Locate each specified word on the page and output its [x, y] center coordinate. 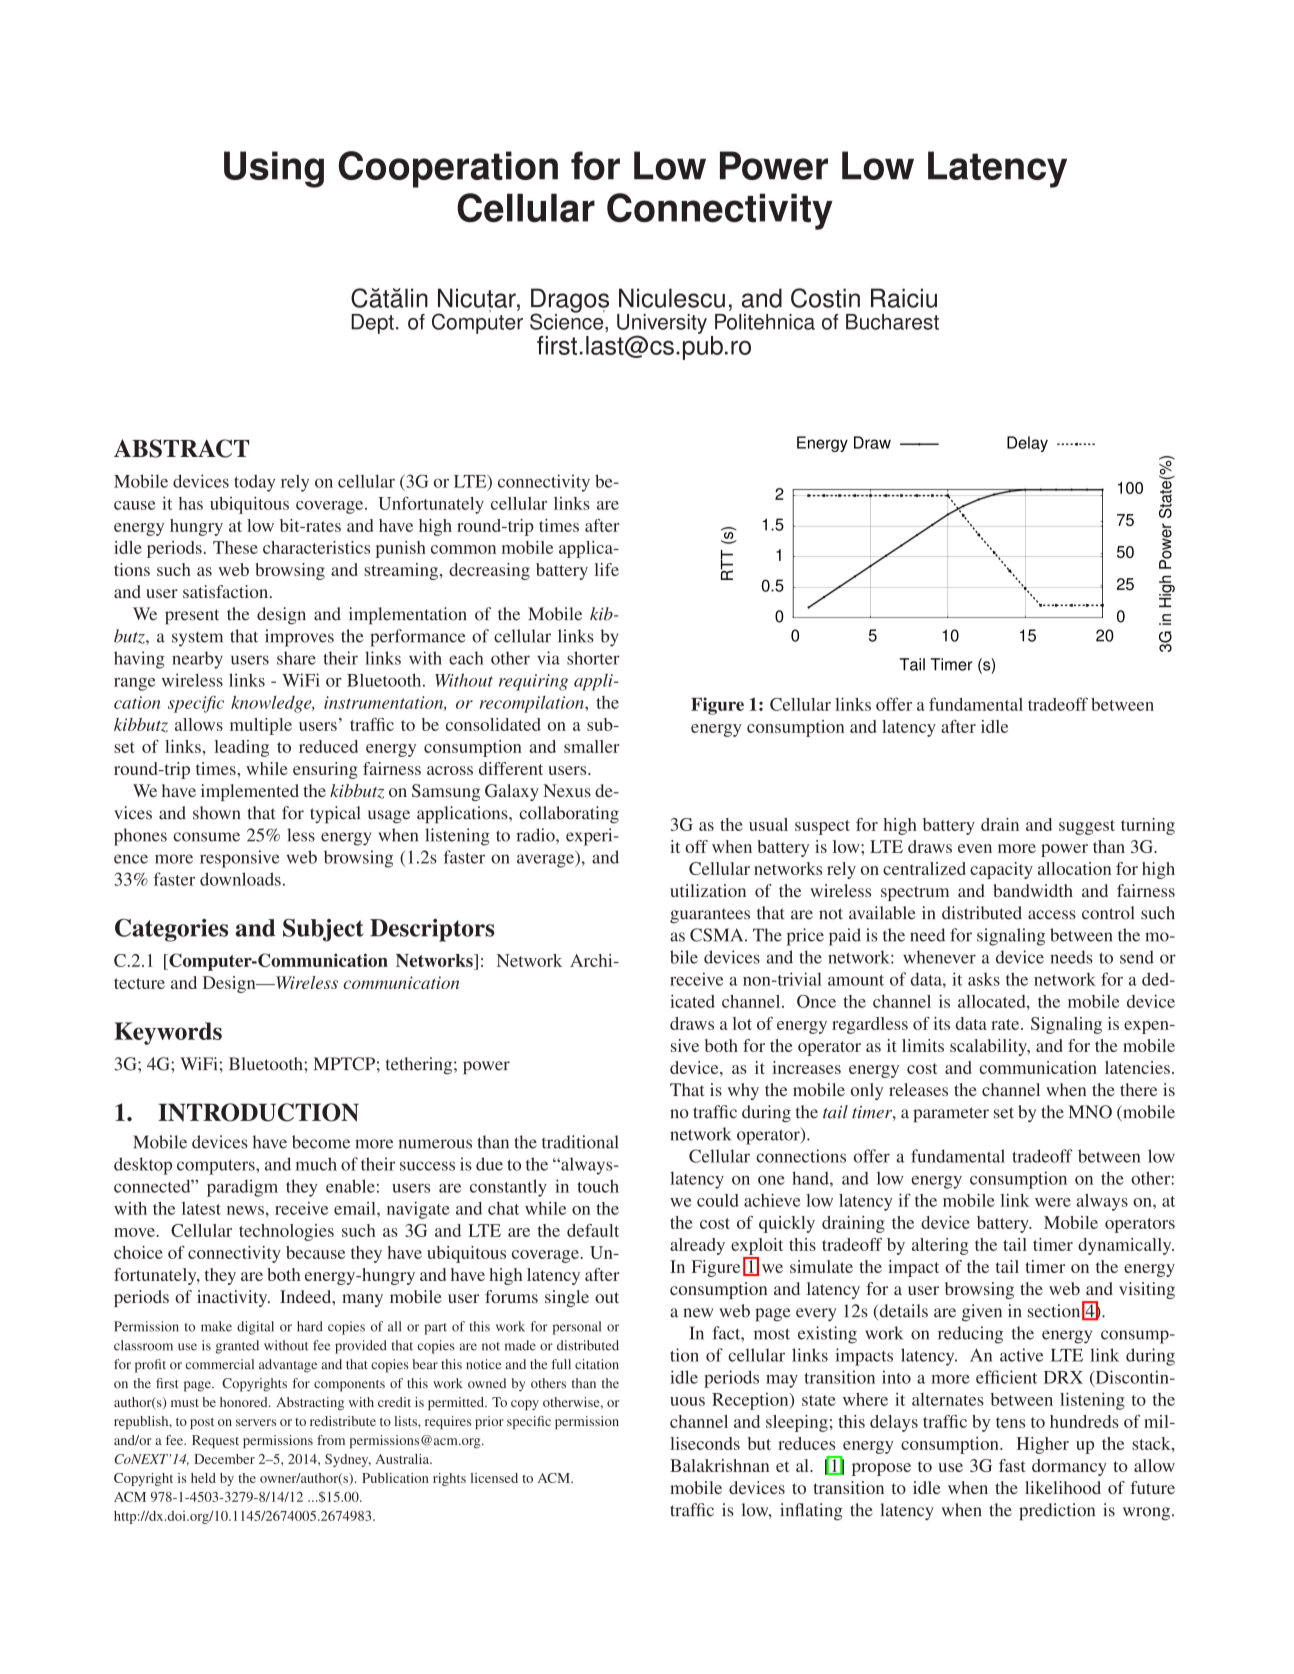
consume [206, 837]
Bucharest [892, 322]
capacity [1001, 870]
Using [274, 169]
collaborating [569, 815]
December [224, 1459]
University [662, 325]
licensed [494, 1478]
